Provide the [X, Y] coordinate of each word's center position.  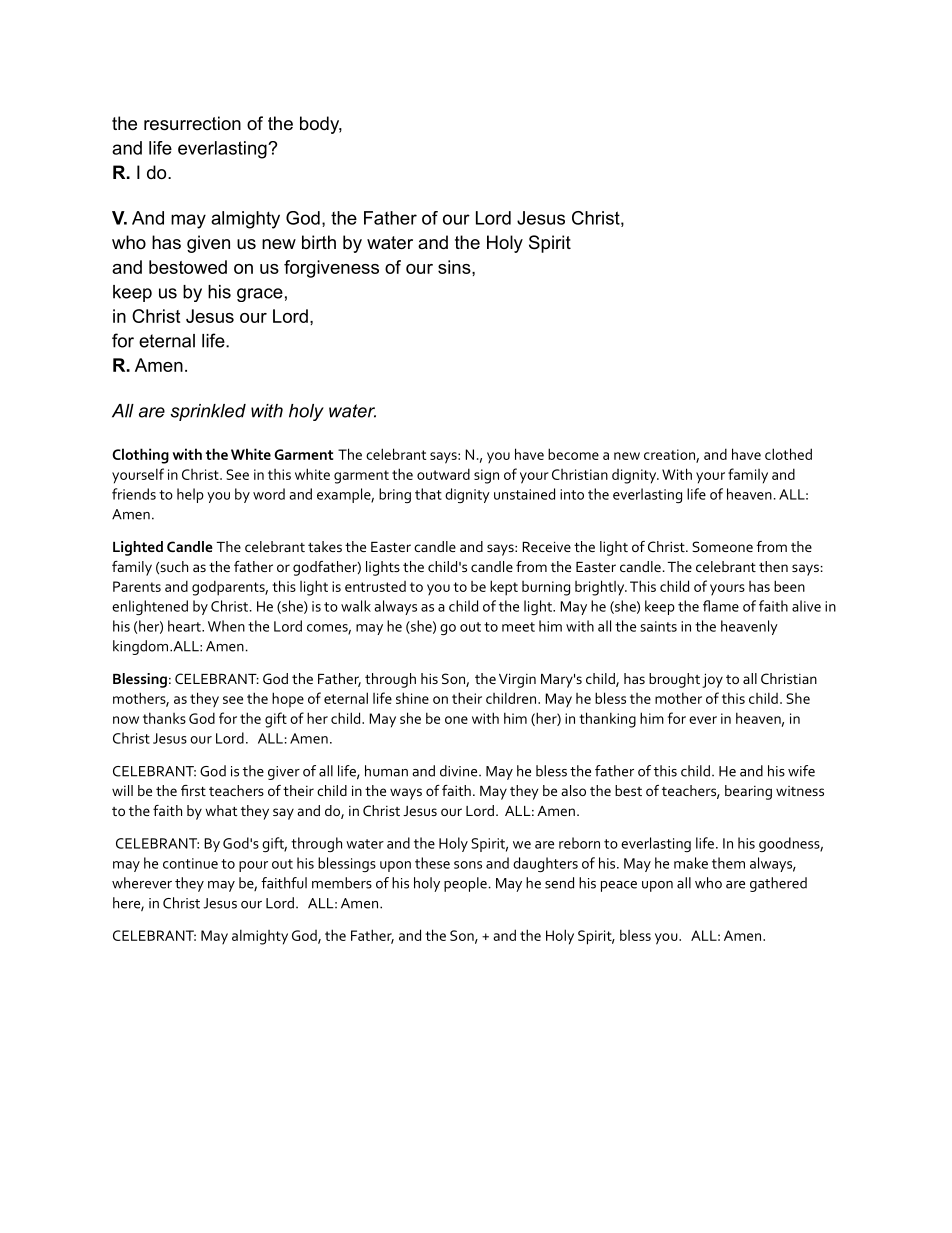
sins [455, 267]
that [428, 494]
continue [190, 863]
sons [468, 865]
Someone [722, 546]
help [190, 495]
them [728, 863]
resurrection [192, 123]
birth [319, 242]
